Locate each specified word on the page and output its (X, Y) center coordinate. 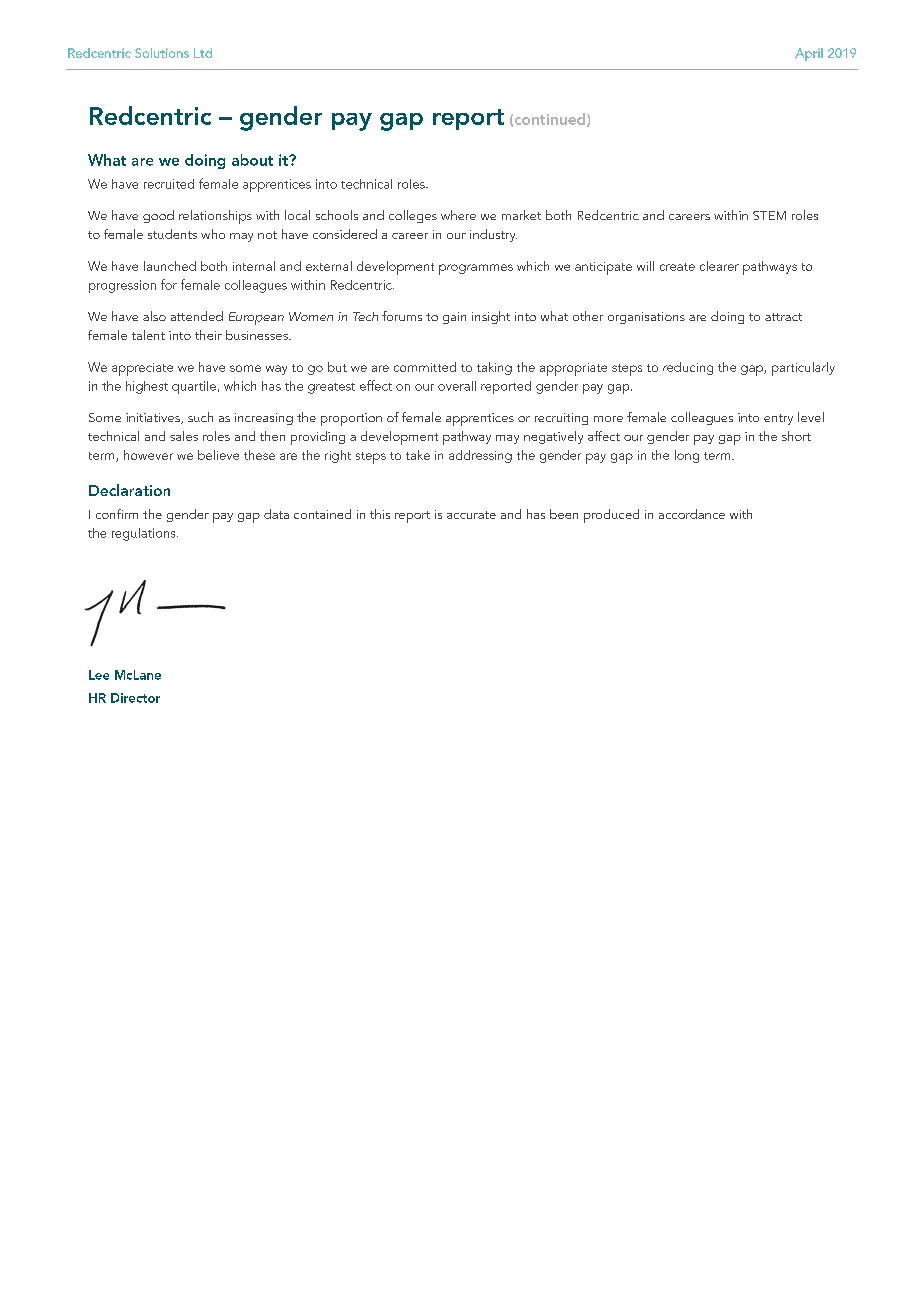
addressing (480, 456)
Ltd (203, 53)
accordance (692, 514)
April (809, 54)
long (687, 456)
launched (170, 266)
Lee (99, 675)
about (252, 160)
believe (218, 455)
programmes (476, 269)
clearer (719, 266)
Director (135, 698)
